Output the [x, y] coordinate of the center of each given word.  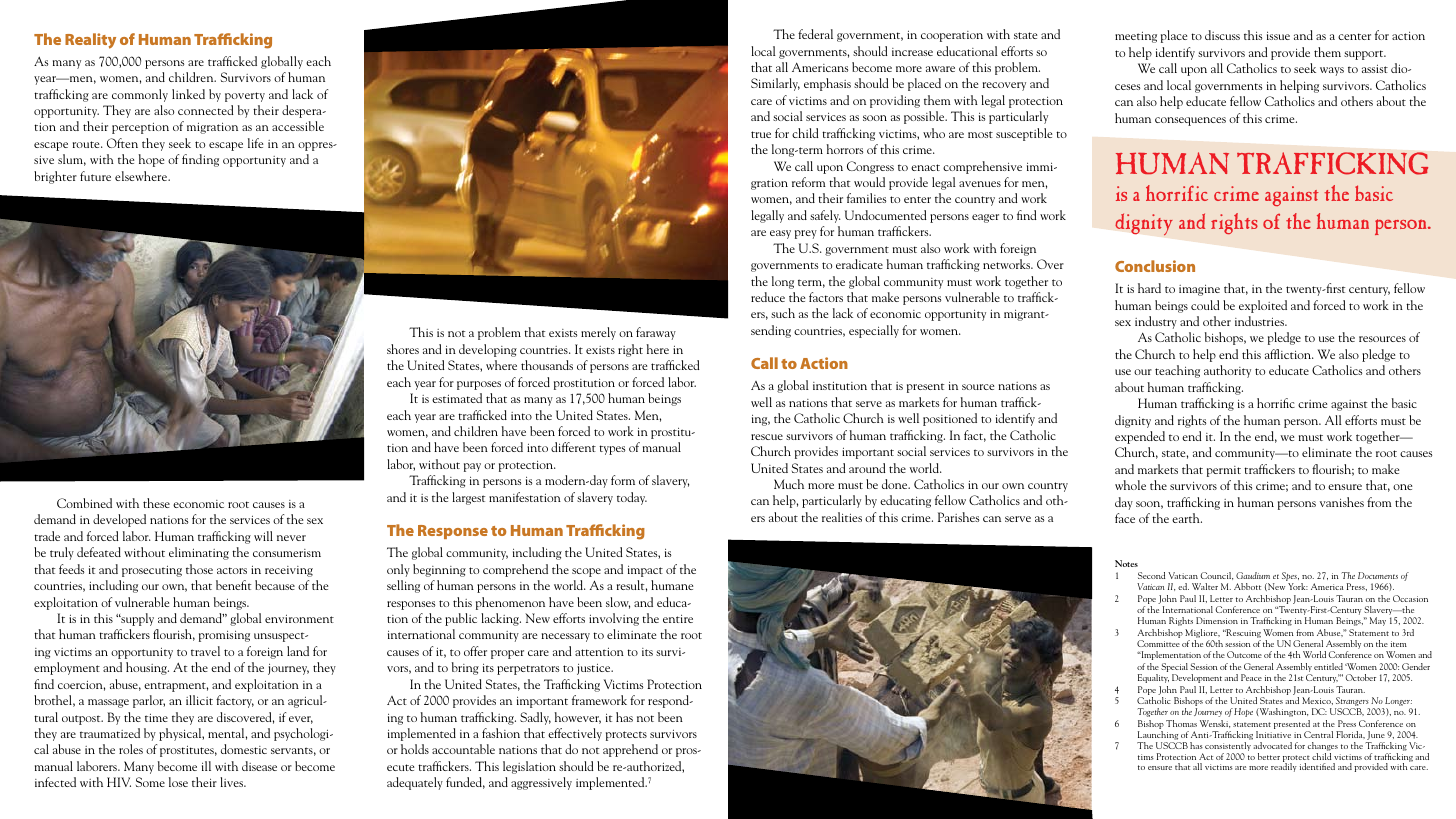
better [1269, 756]
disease [259, 766]
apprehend [630, 750]
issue [1278, 35]
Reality [90, 41]
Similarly [775, 84]
